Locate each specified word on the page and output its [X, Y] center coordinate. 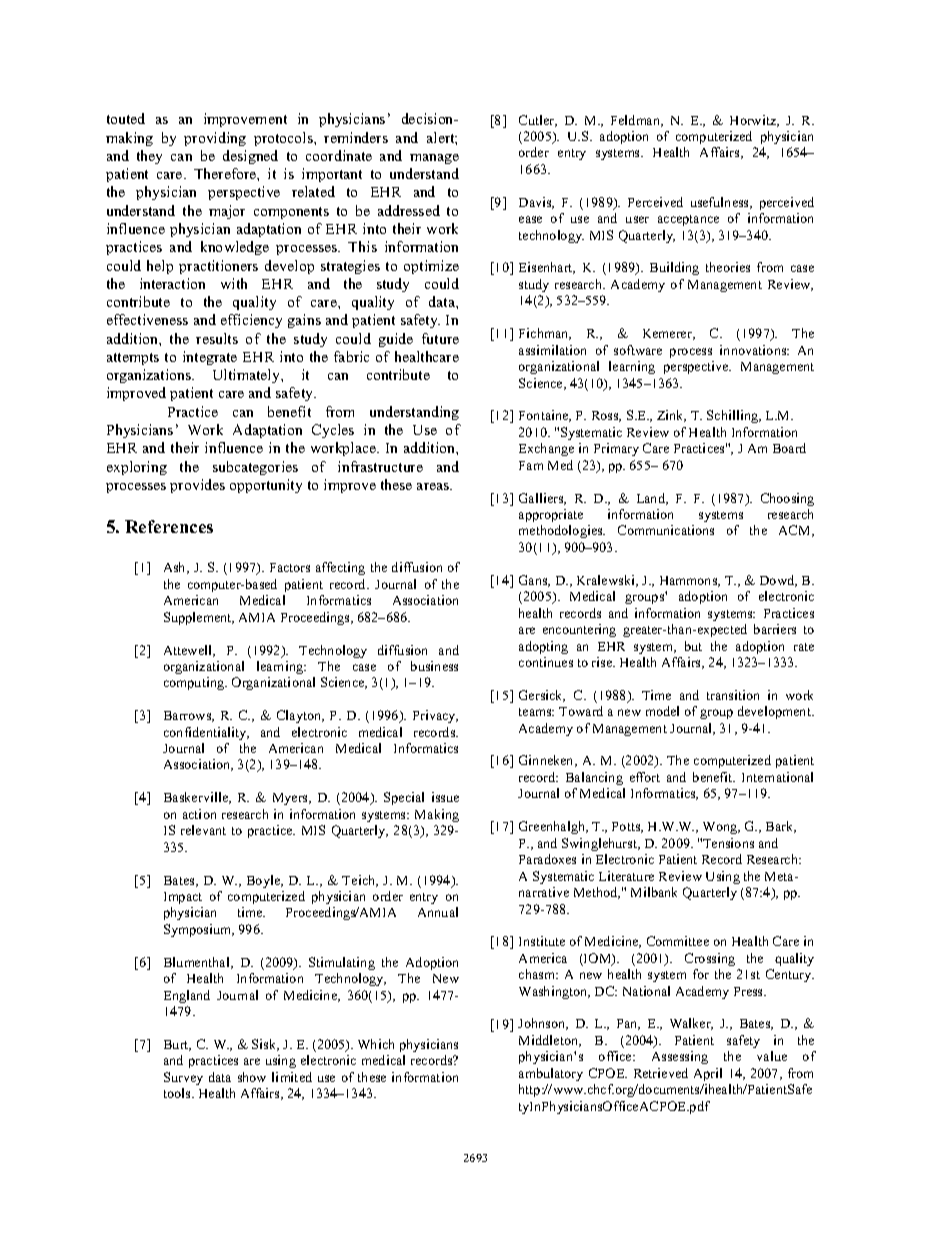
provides [197, 486]
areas [434, 486]
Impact [183, 898]
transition [733, 695]
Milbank [654, 892]
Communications [666, 530]
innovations [754, 350]
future [440, 338]
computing [195, 683]
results [217, 338]
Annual [438, 912]
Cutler [538, 121]
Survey [183, 1078]
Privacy [435, 716]
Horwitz [754, 121]
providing [215, 139]
